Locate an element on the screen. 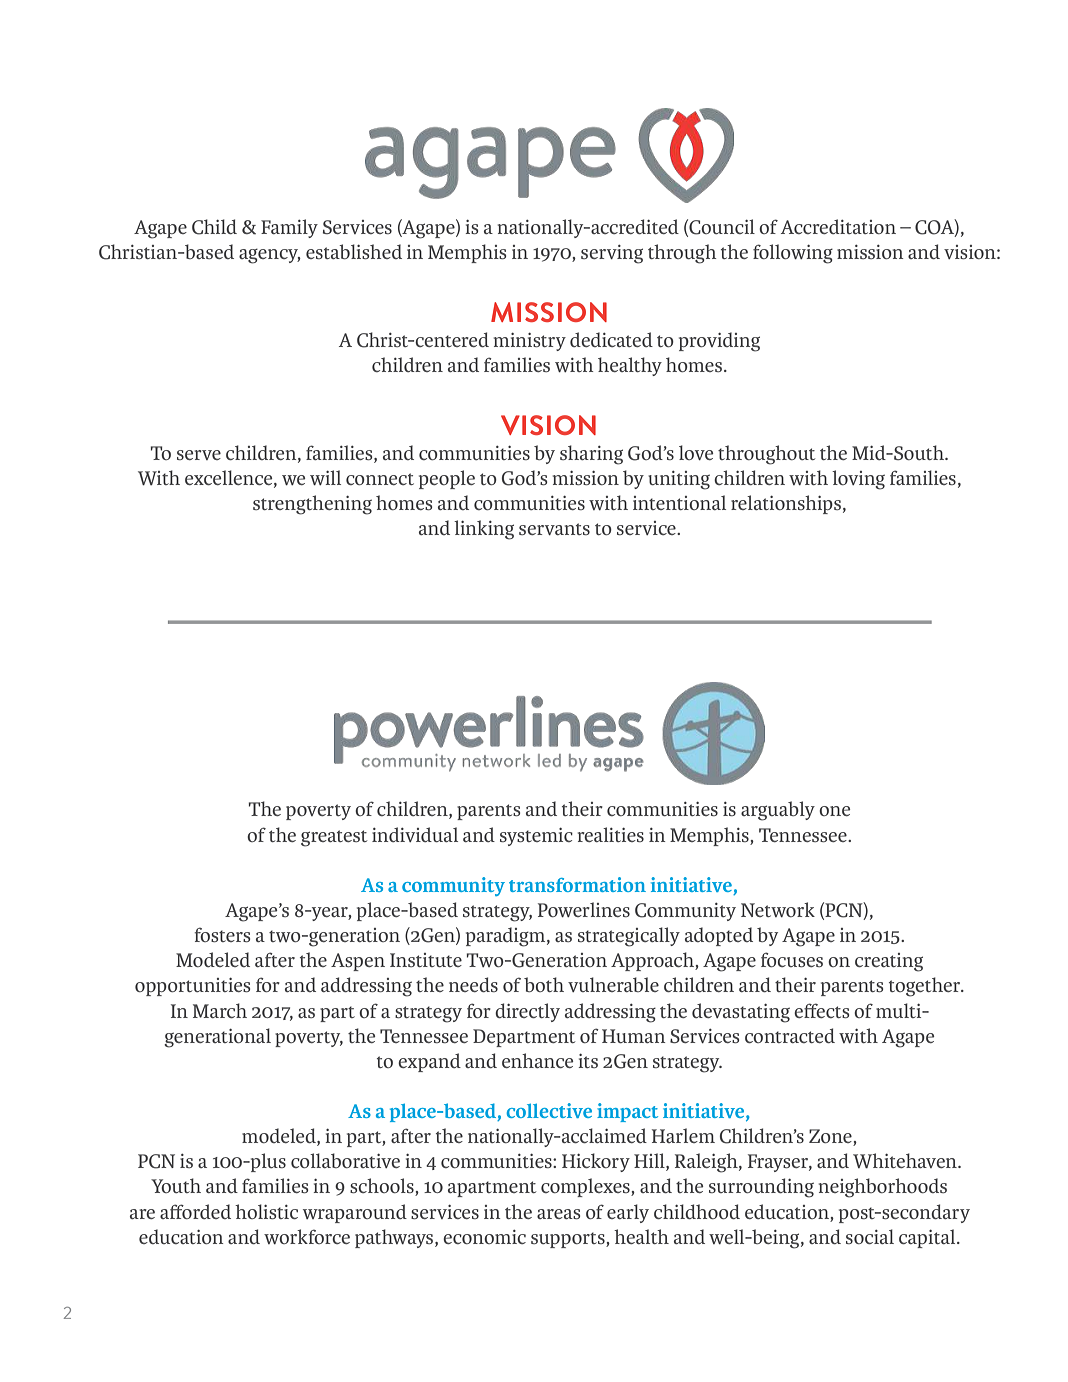 The width and height of the screenshot is (1068, 1382). serving is located at coordinates (612, 254).
